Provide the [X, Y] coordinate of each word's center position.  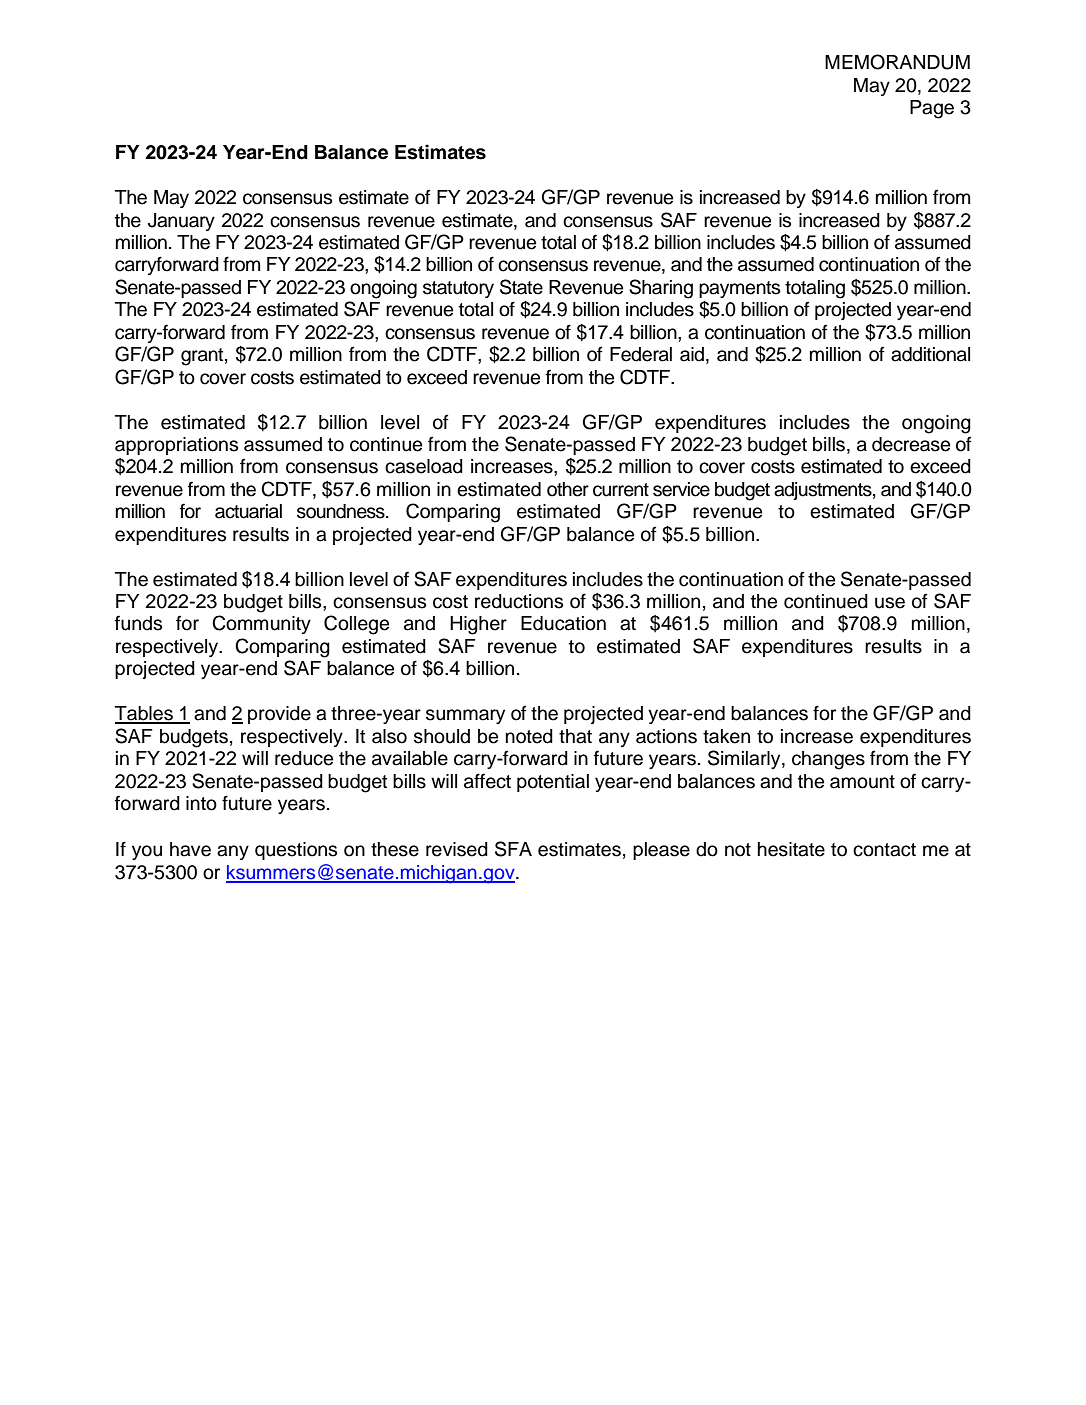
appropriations [176, 446]
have [190, 849]
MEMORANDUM [897, 62]
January [181, 222]
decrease [911, 444]
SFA [513, 849]
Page [932, 109]
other [568, 489]
